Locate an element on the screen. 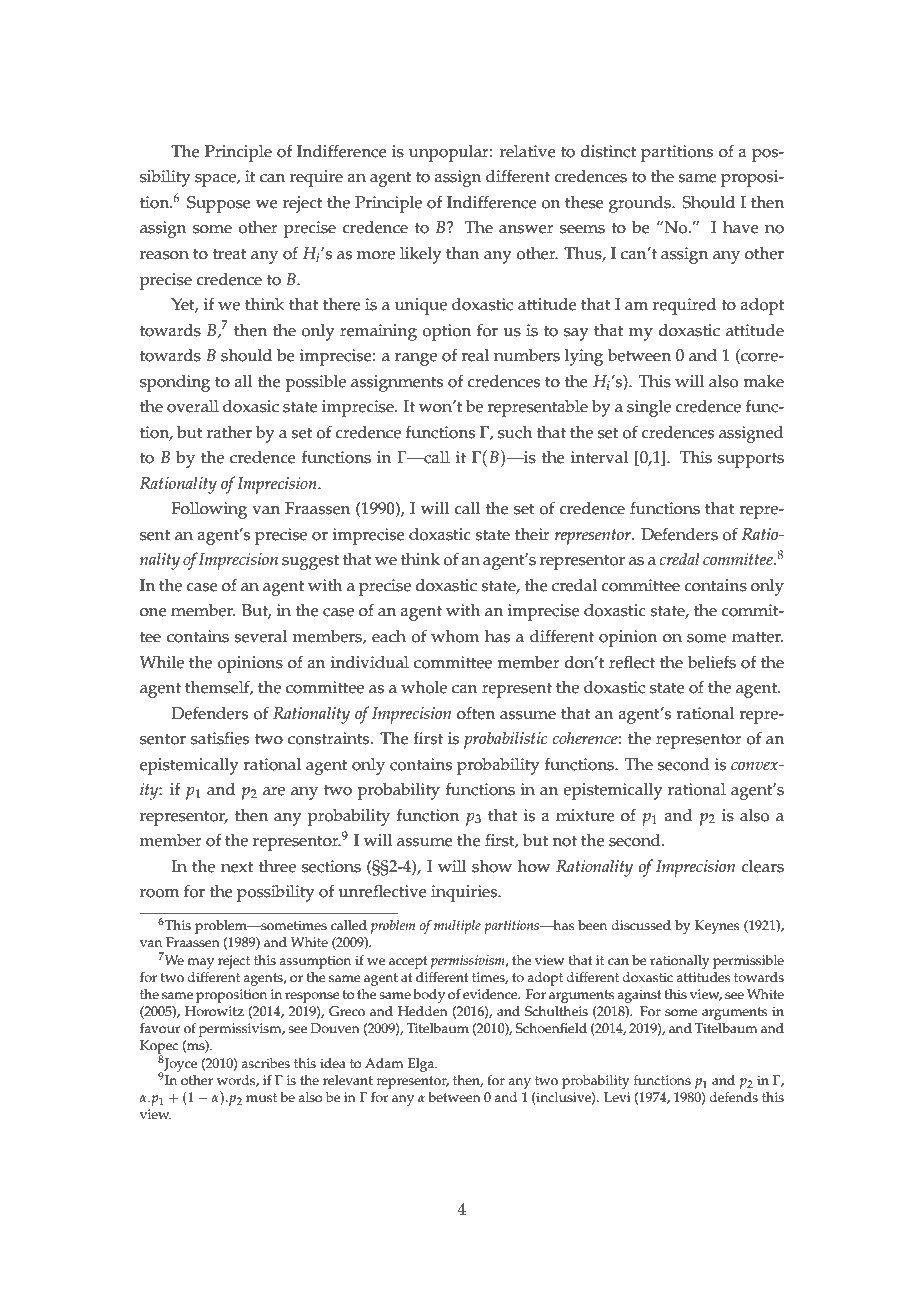  relative is located at coordinates (528, 151).
